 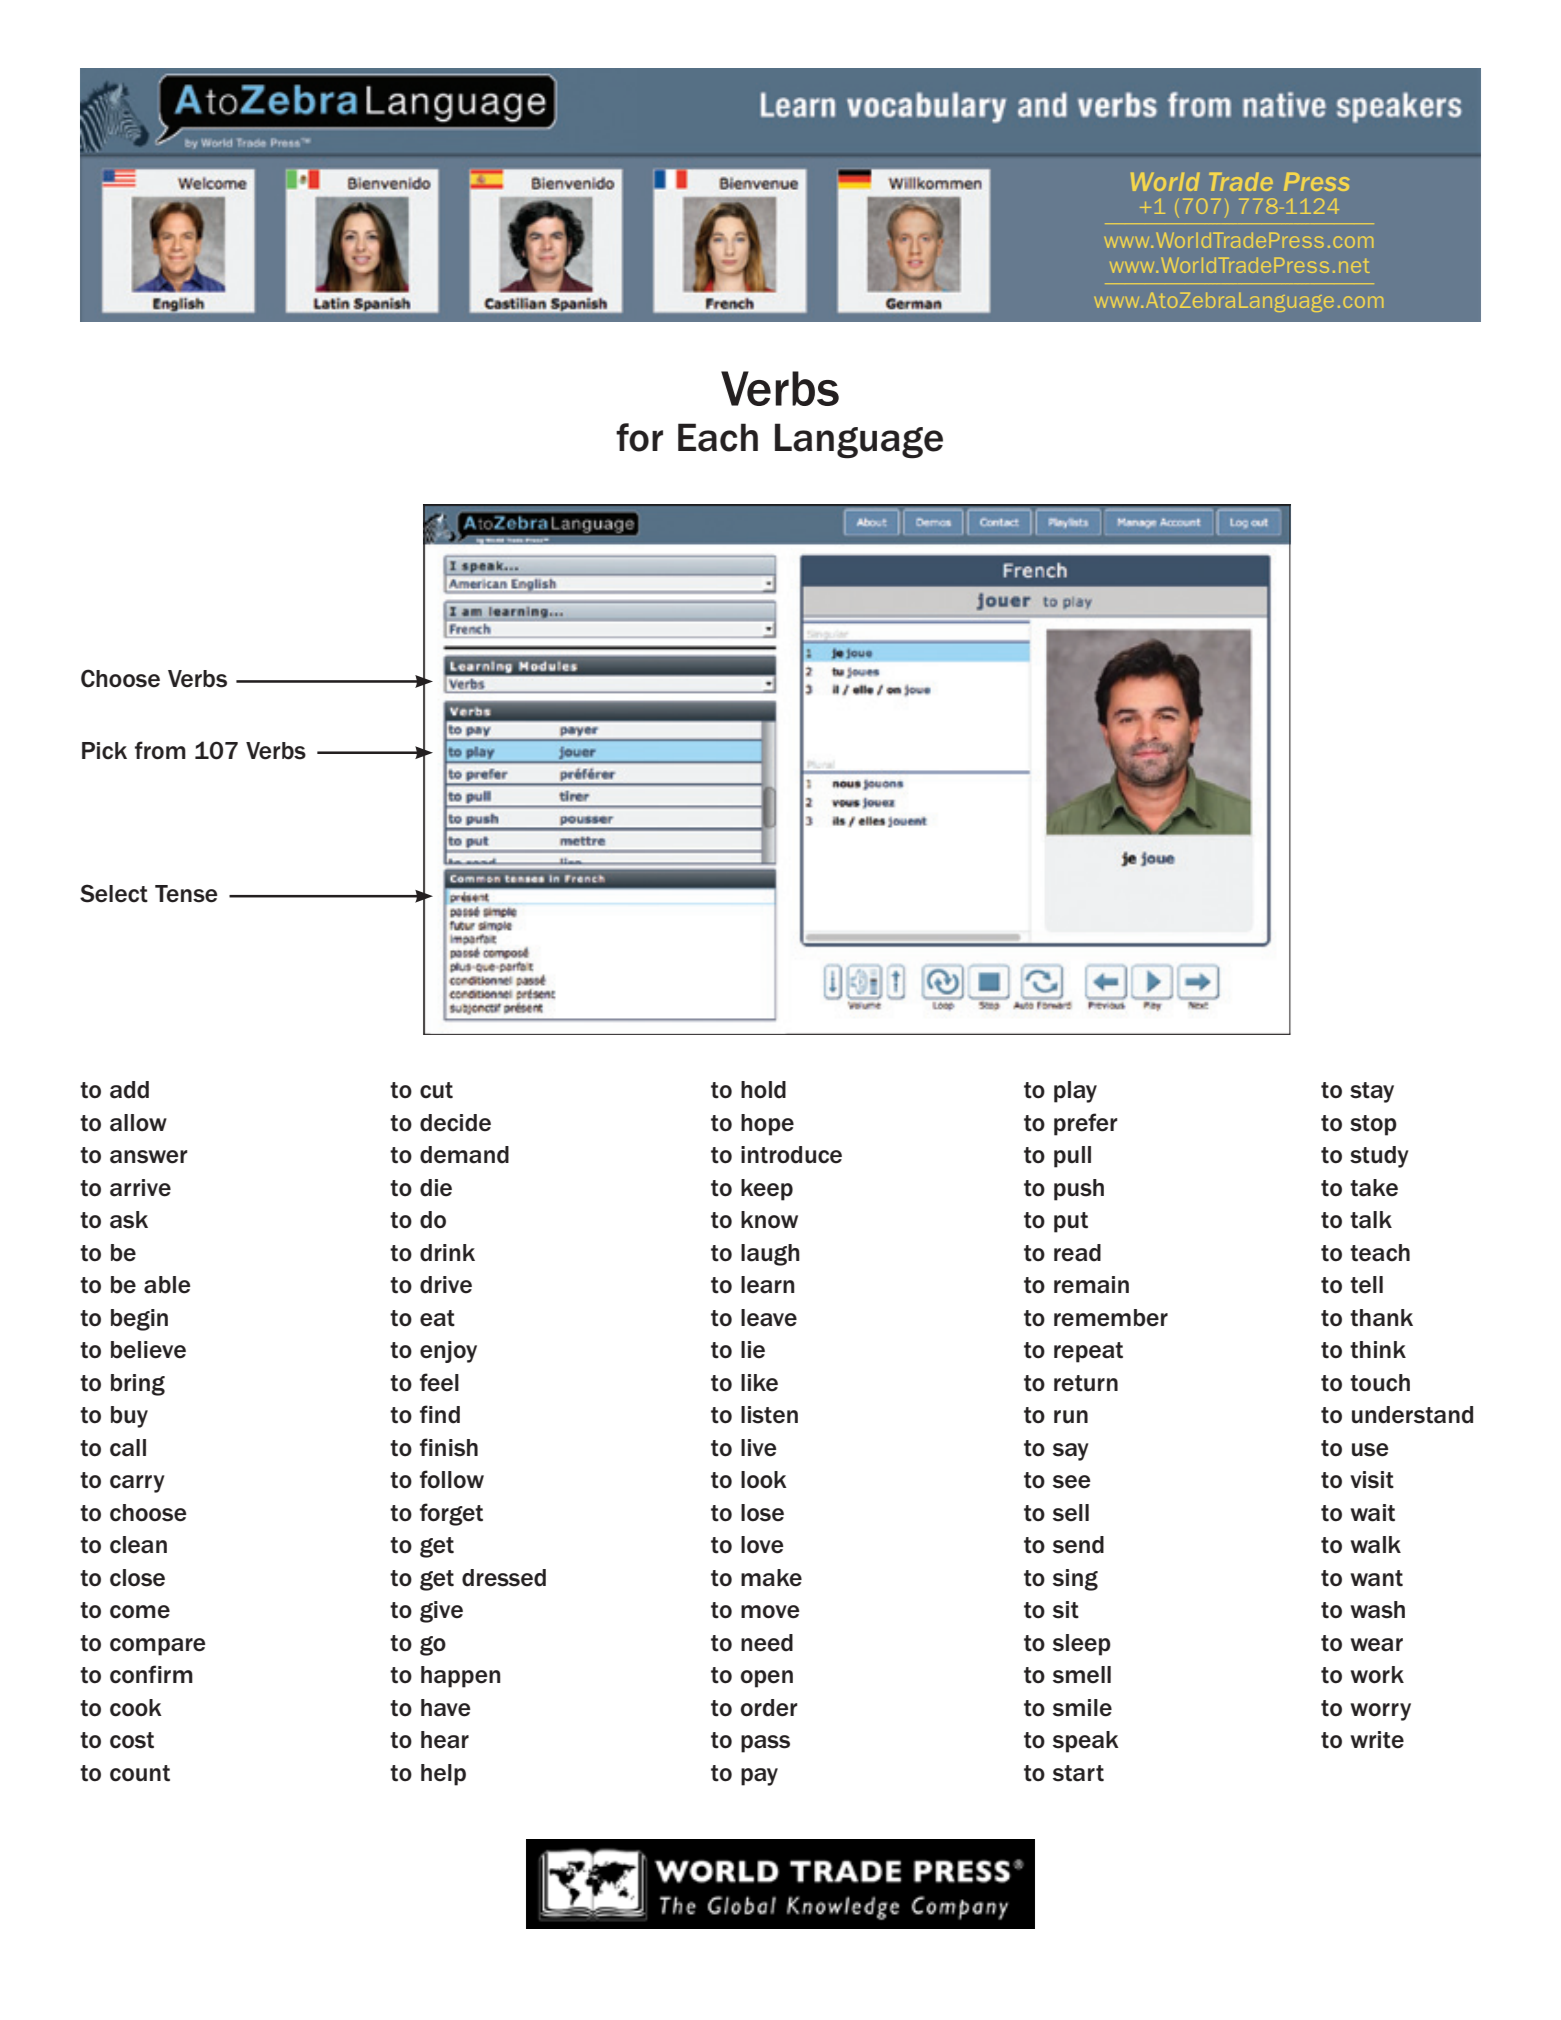 What do you see at coordinates (160, 750) in the screenshot?
I see `from` at bounding box center [160, 750].
